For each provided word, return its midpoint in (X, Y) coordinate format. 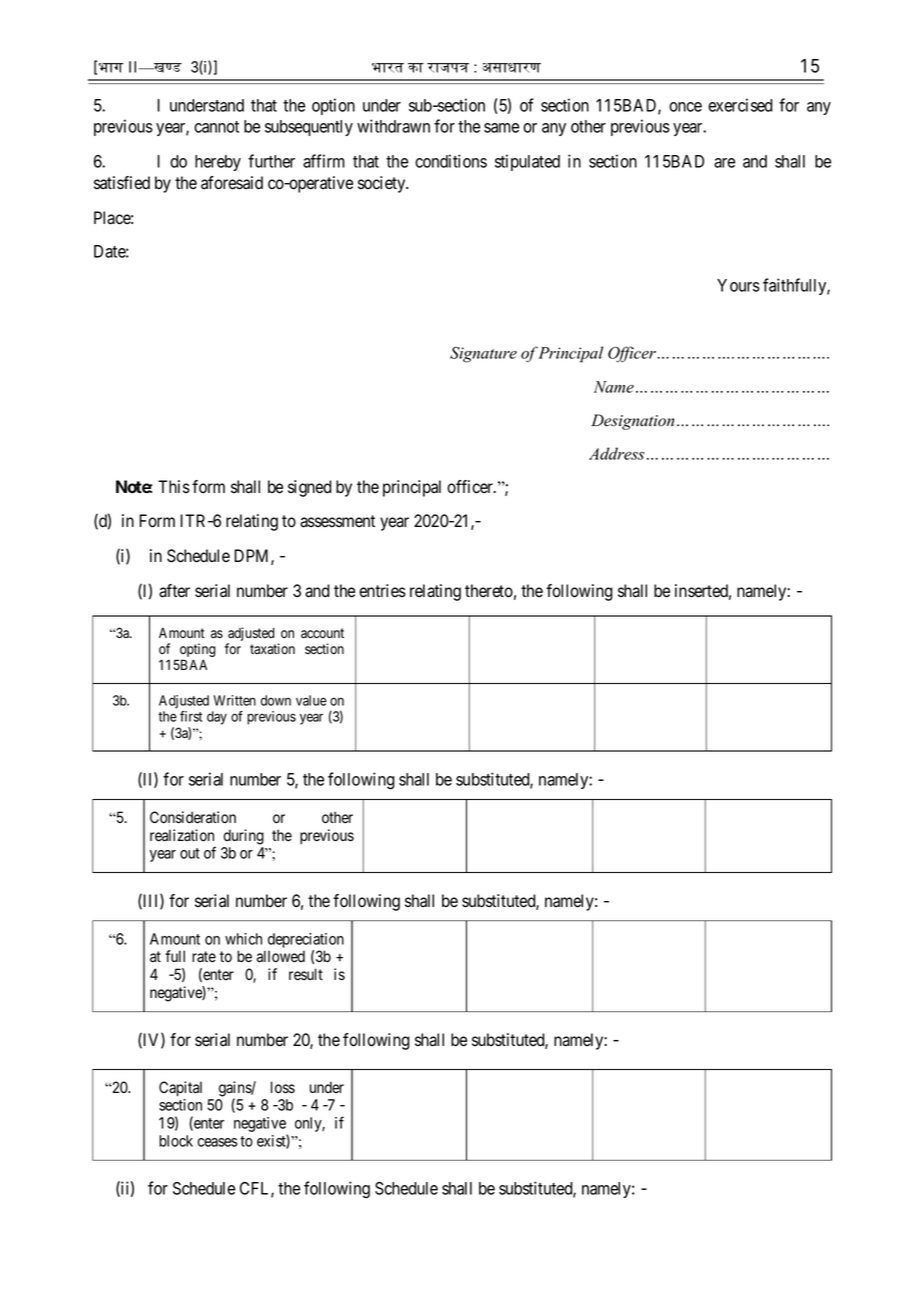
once (685, 107)
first (191, 716)
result (306, 974)
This (174, 486)
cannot (216, 127)
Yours (738, 285)
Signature (483, 354)
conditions (451, 161)
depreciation (306, 940)
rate (204, 957)
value (311, 700)
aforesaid (232, 183)
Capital (180, 1088)
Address (616, 453)
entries (382, 591)
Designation (632, 422)
